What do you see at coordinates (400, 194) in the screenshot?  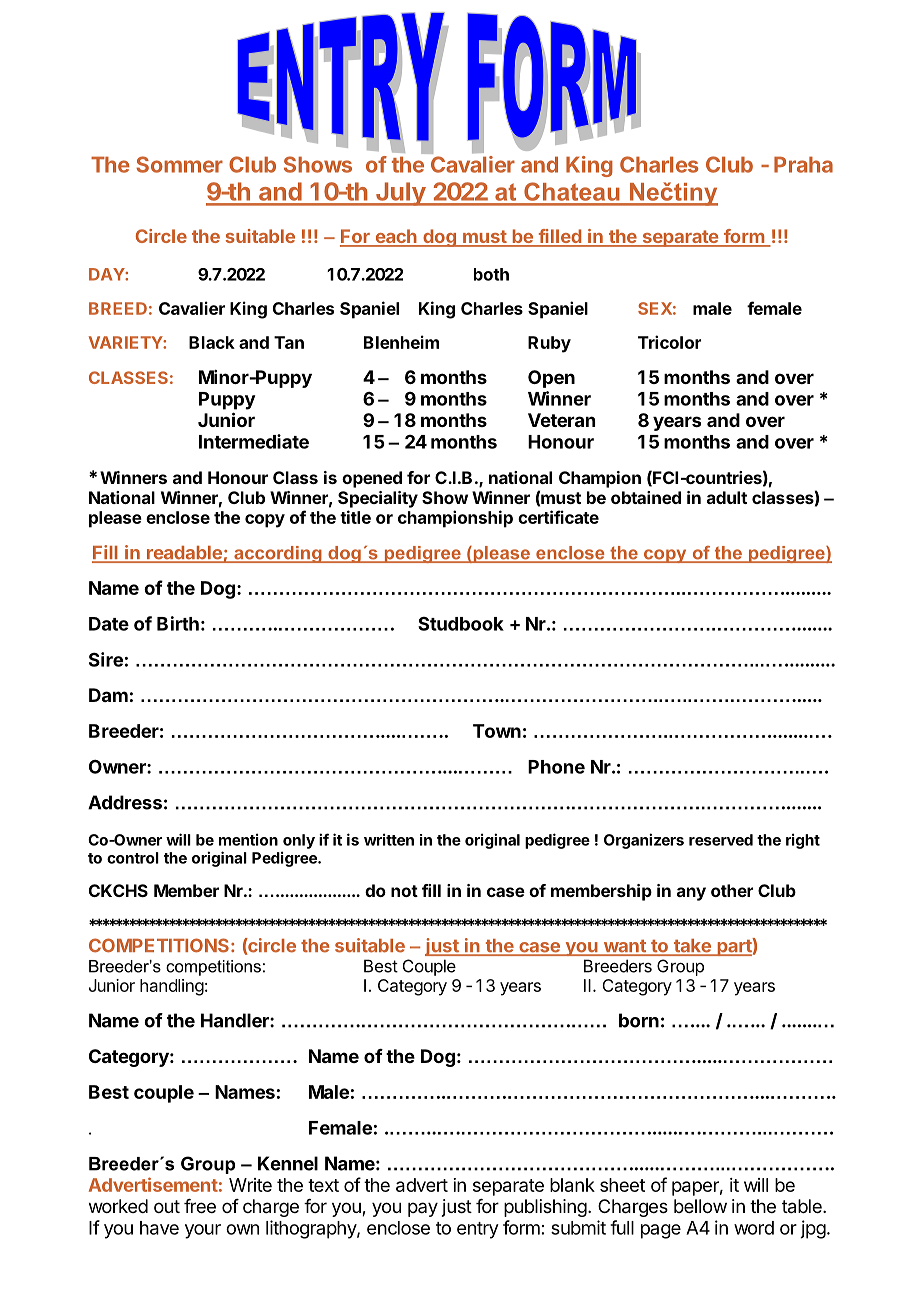 I see `July` at bounding box center [400, 194].
